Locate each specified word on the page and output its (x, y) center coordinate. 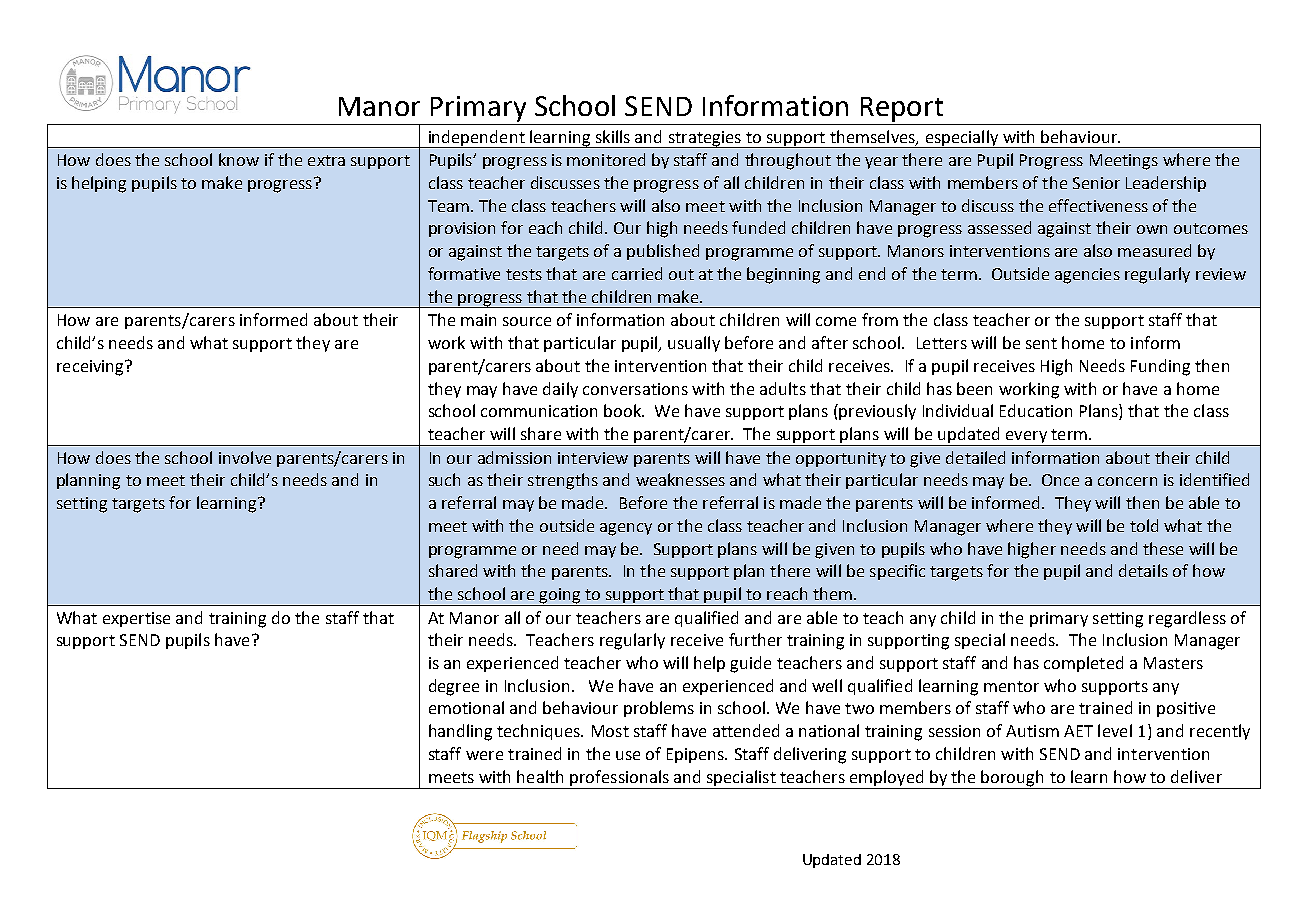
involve (245, 457)
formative (464, 273)
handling (460, 732)
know (239, 159)
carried (637, 273)
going (560, 597)
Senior (1096, 183)
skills (613, 136)
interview (593, 458)
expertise (136, 619)
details (1143, 570)
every (1026, 438)
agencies (1087, 276)
